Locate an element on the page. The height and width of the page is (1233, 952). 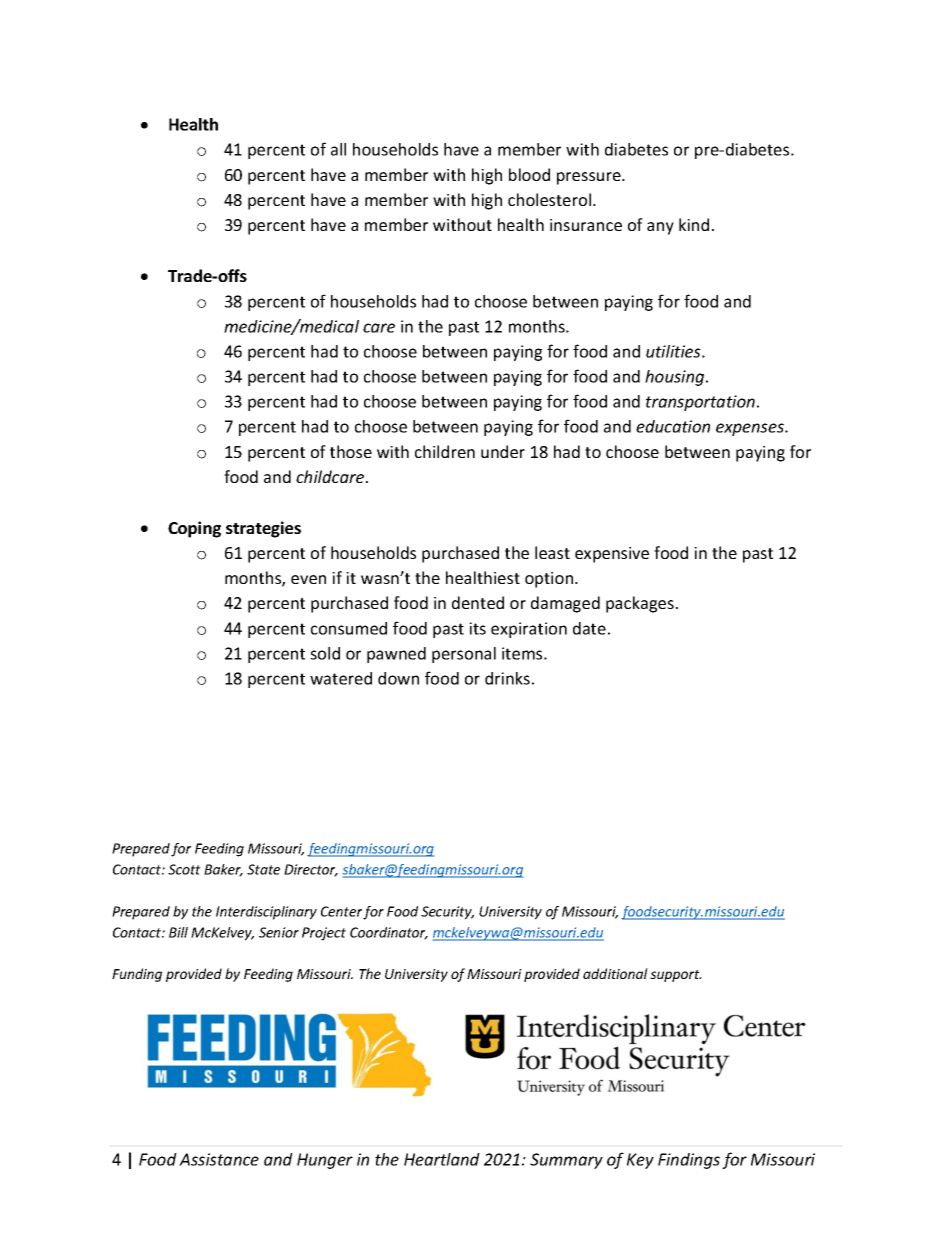
Scott is located at coordinates (184, 869).
